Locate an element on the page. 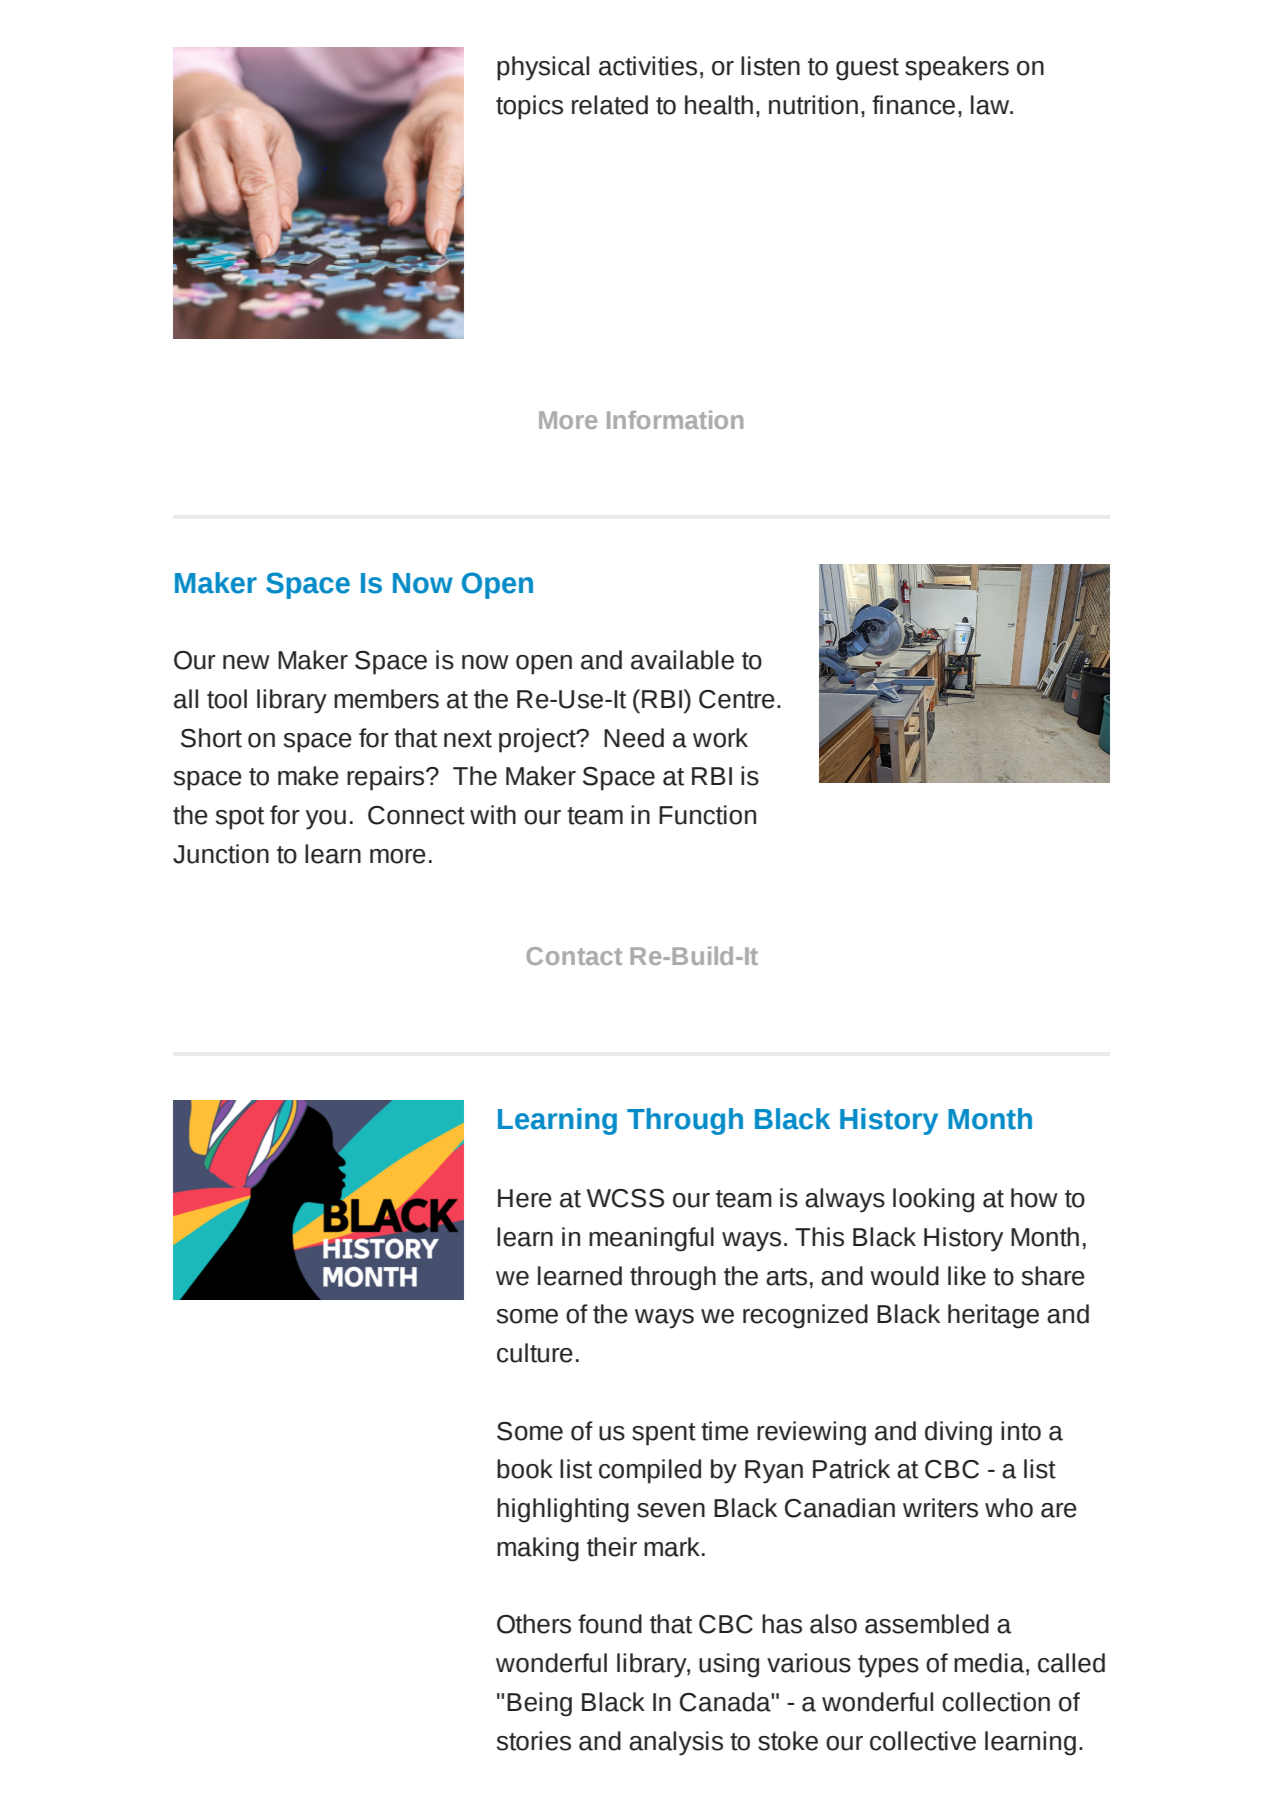 This image has height=1813, width=1281. Information is located at coordinates (675, 419).
